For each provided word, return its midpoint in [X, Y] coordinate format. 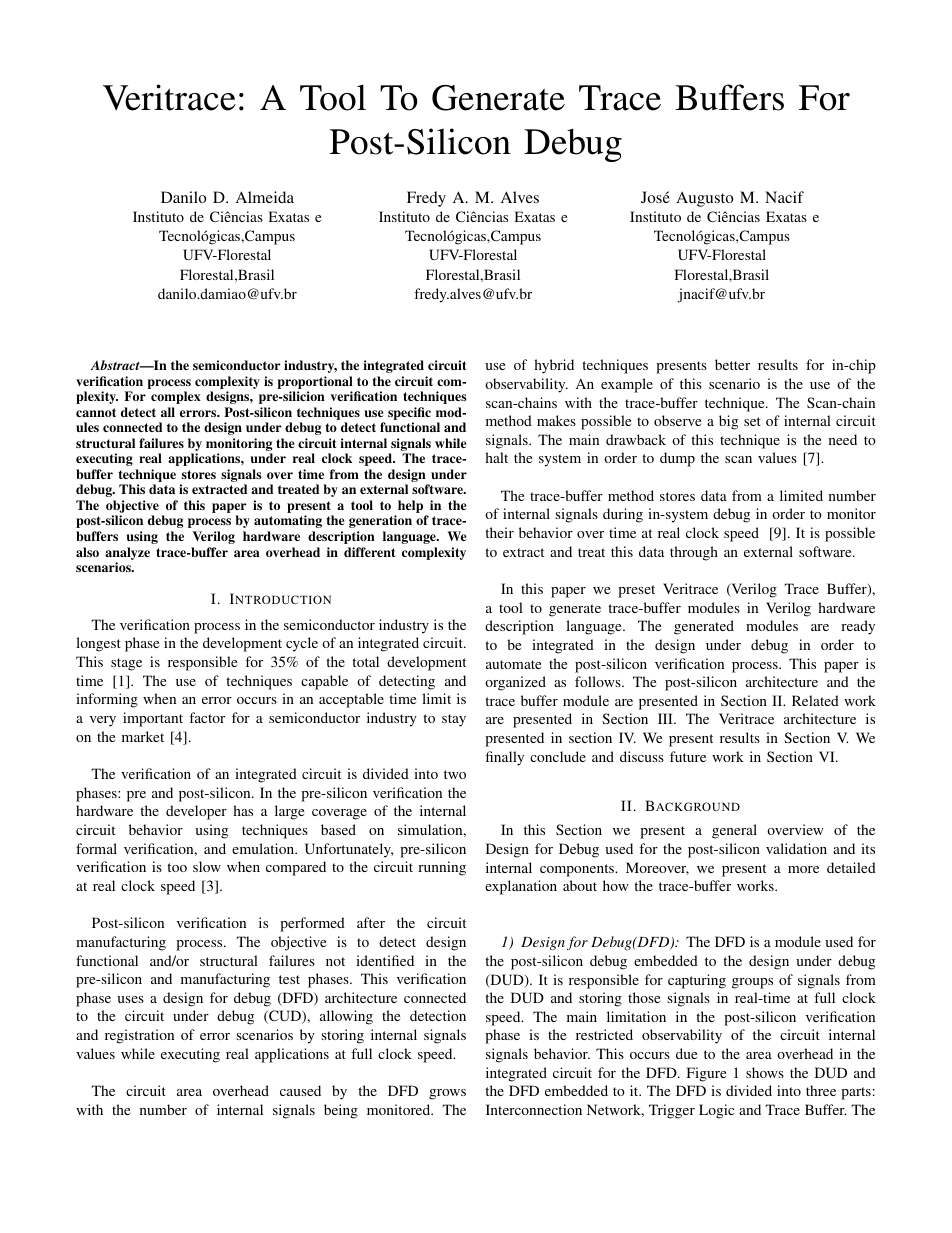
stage [126, 664]
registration [139, 1036]
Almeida [265, 197]
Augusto [704, 199]
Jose [655, 197]
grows [447, 1094]
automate [513, 664]
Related [815, 700]
